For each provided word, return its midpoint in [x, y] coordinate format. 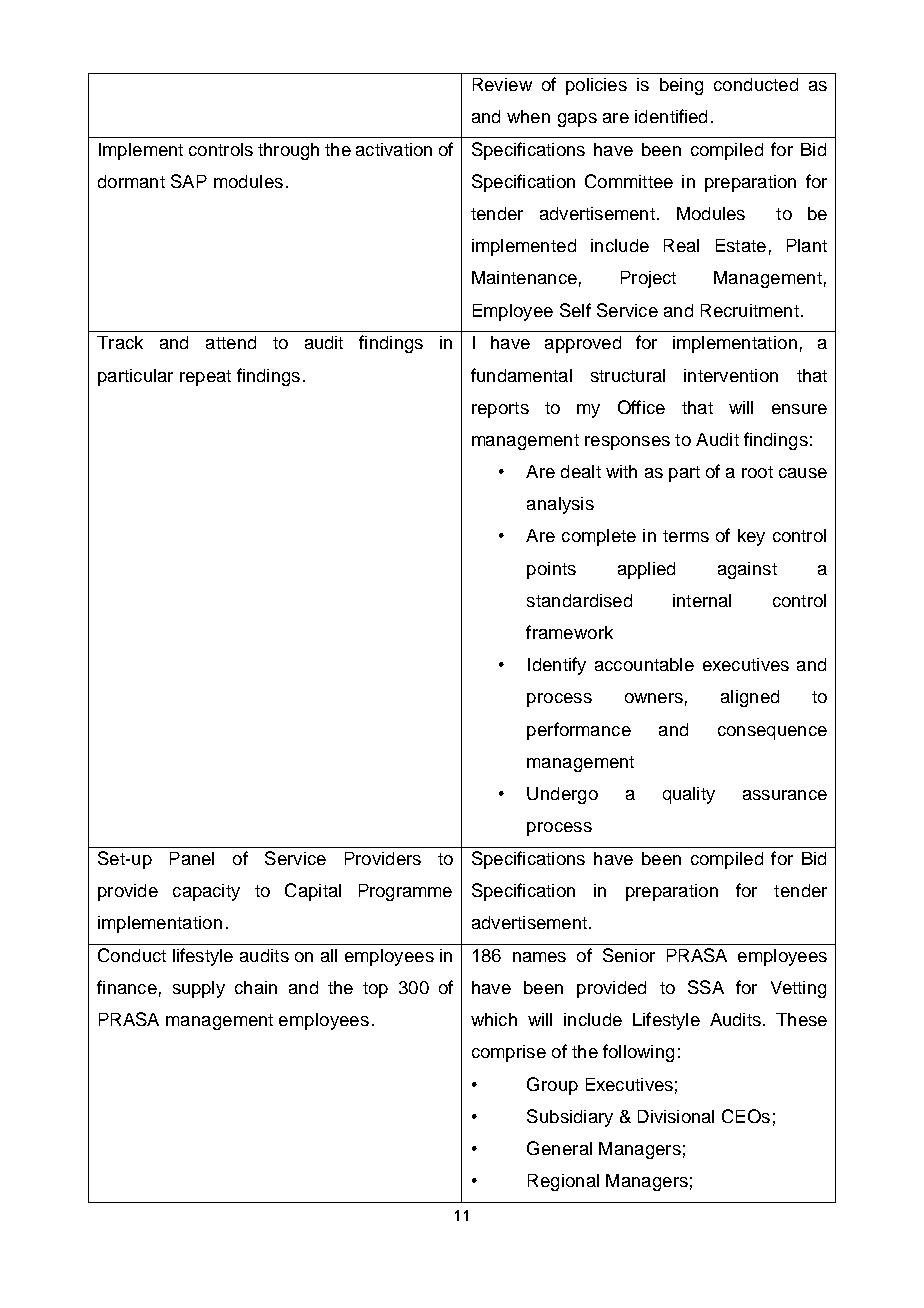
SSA [706, 987]
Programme [405, 892]
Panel [192, 858]
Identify [557, 666]
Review [502, 84]
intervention [731, 375]
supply [199, 989]
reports [500, 410]
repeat [205, 378]
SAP [189, 181]
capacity [206, 892]
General [559, 1148]
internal [702, 600]
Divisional [676, 1116]
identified [671, 116]
